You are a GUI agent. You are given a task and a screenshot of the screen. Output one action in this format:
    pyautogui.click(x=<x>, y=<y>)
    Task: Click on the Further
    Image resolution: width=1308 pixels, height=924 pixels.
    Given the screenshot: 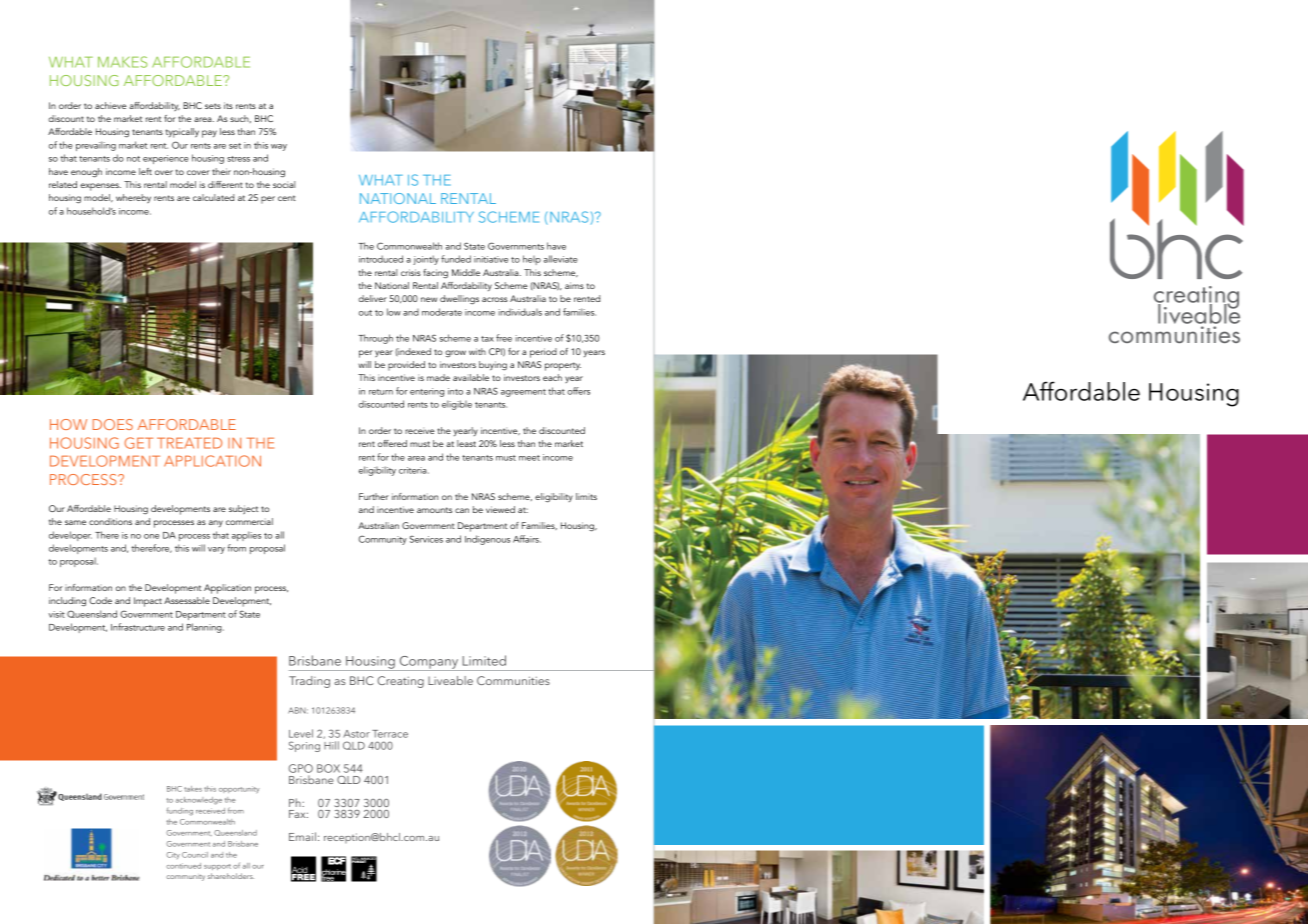 What is the action you would take?
    pyautogui.click(x=374, y=496)
